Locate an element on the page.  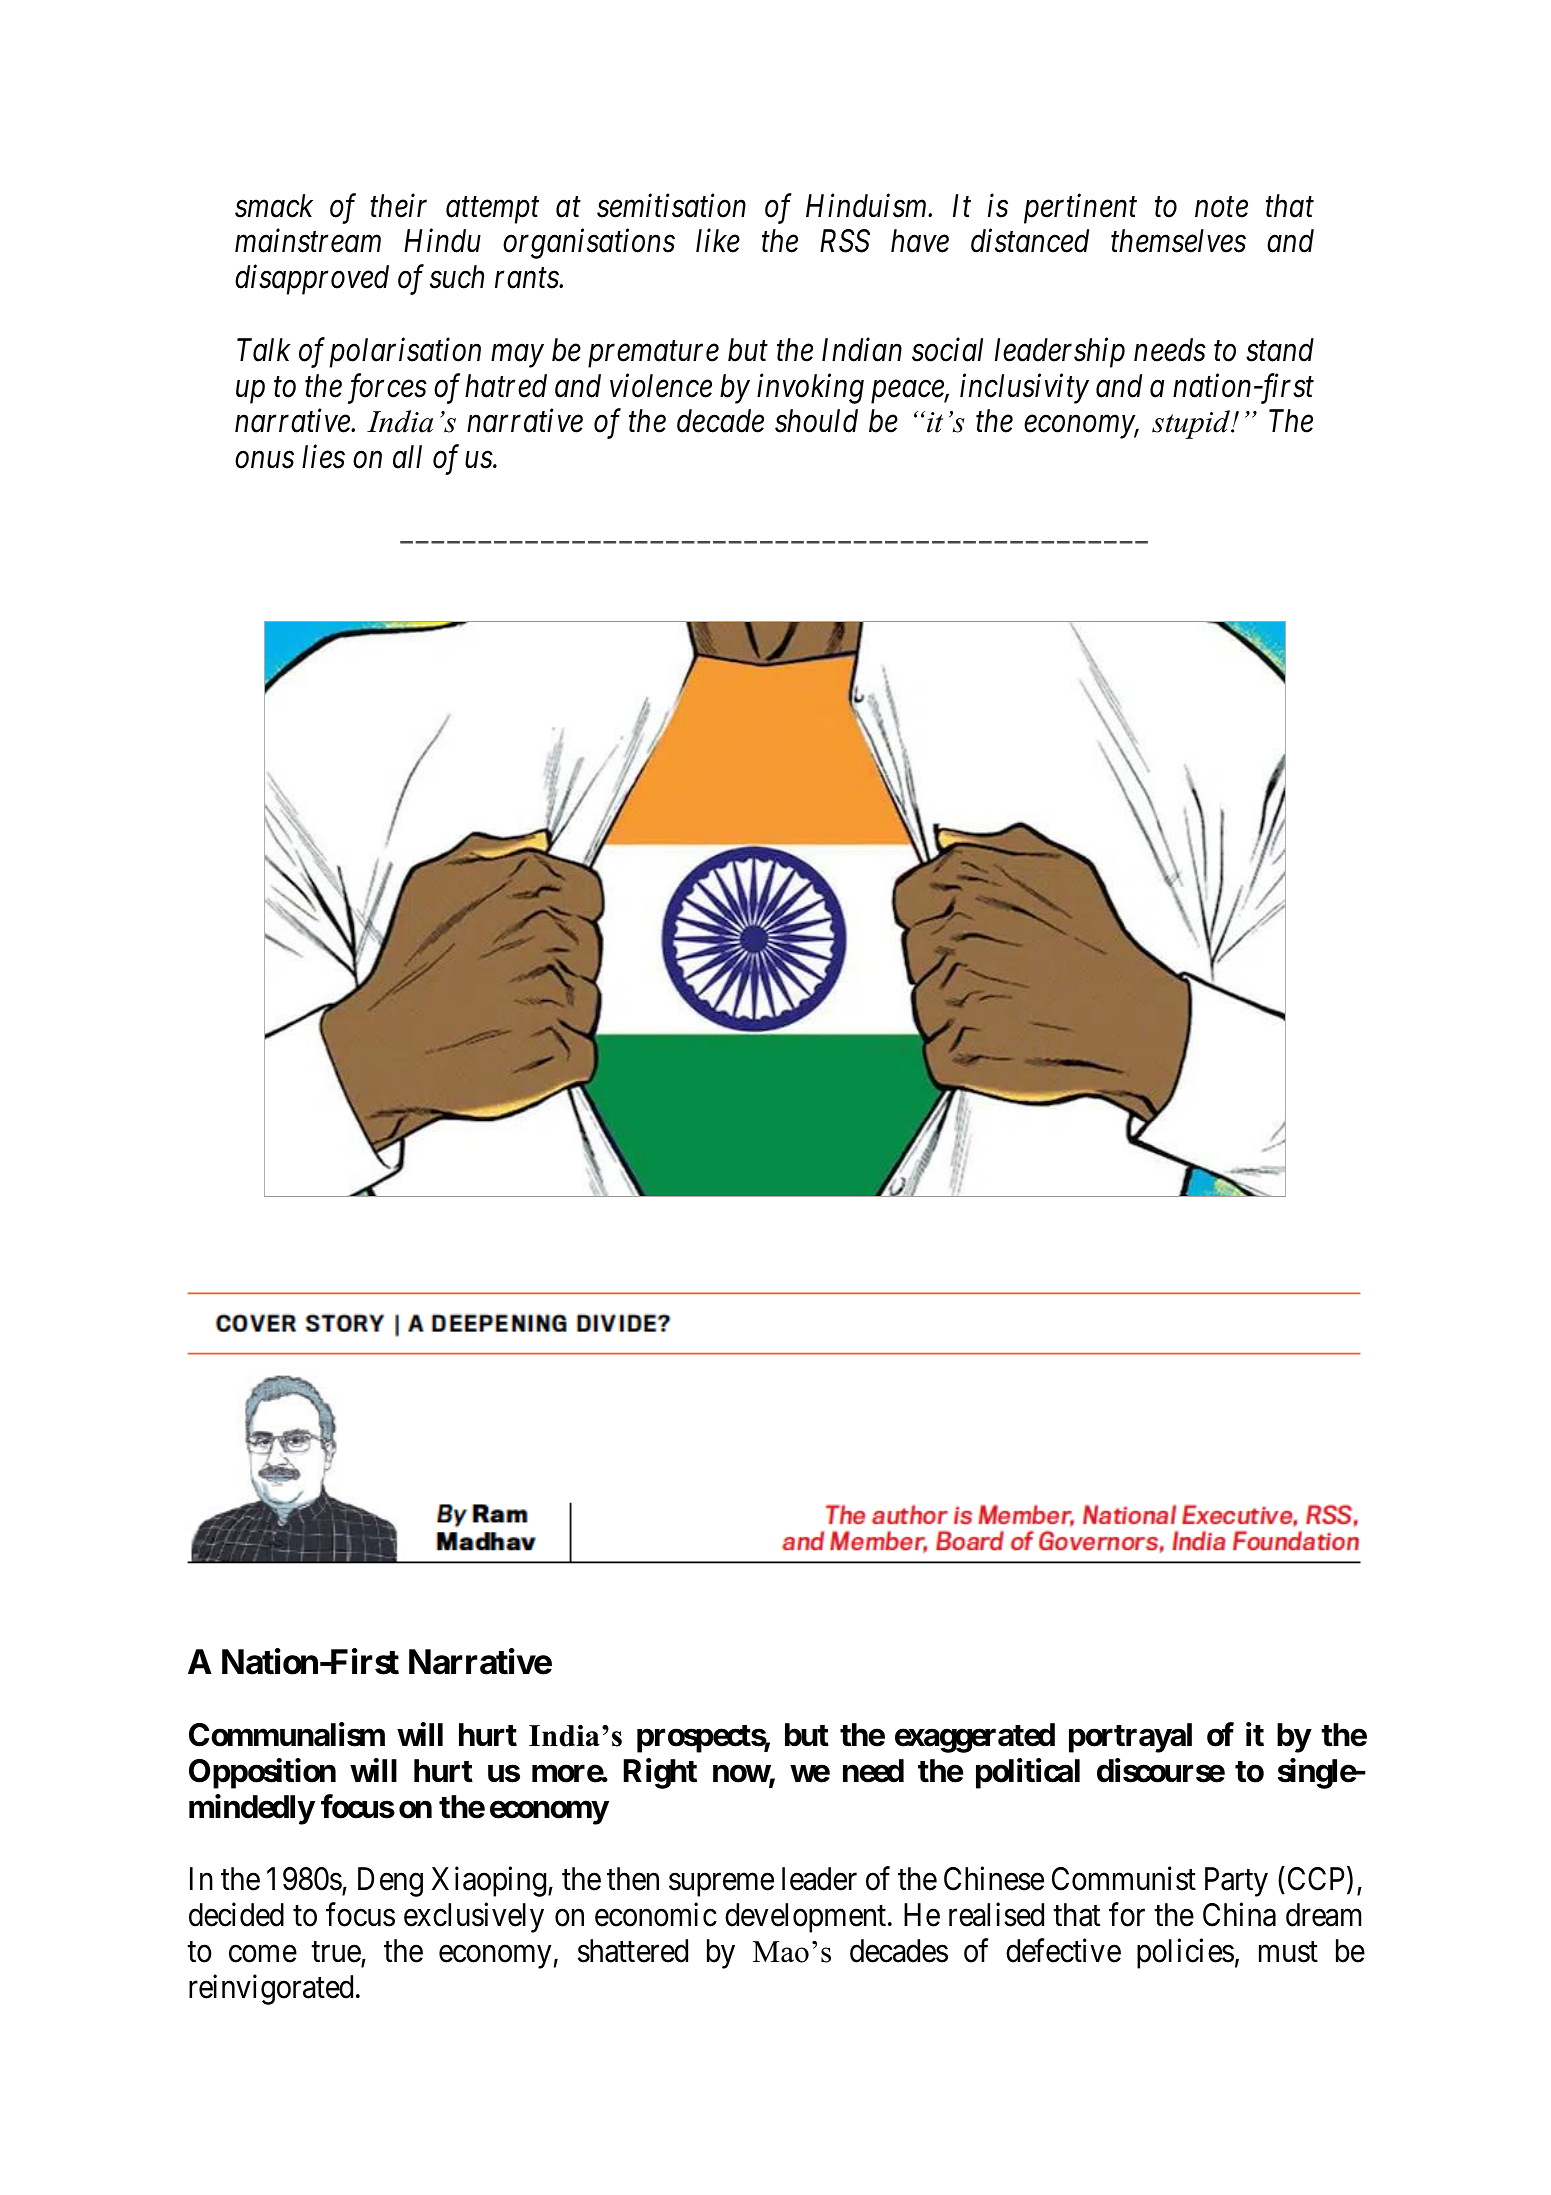
stupid is located at coordinates (1192, 424).
